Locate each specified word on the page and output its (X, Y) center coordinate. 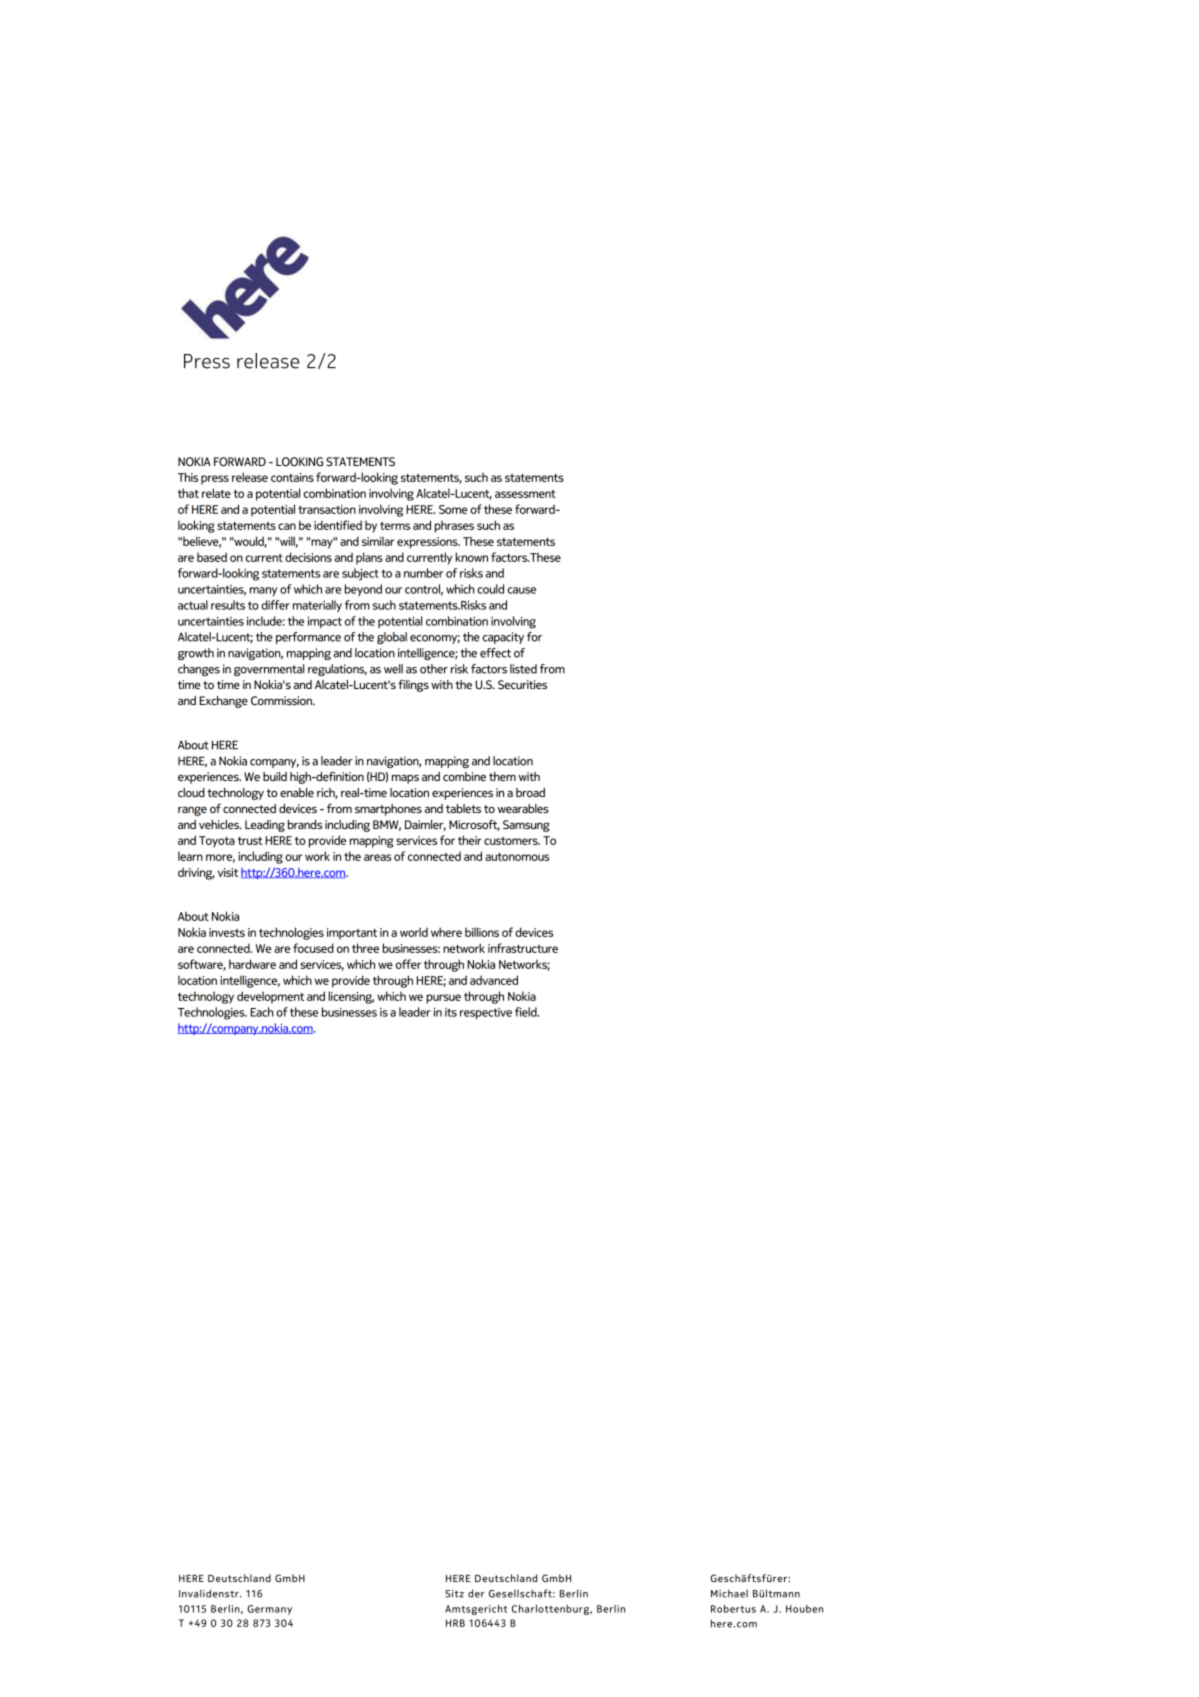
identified (338, 525)
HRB (455, 1623)
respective (486, 1013)
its (451, 1012)
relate (216, 493)
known (471, 557)
